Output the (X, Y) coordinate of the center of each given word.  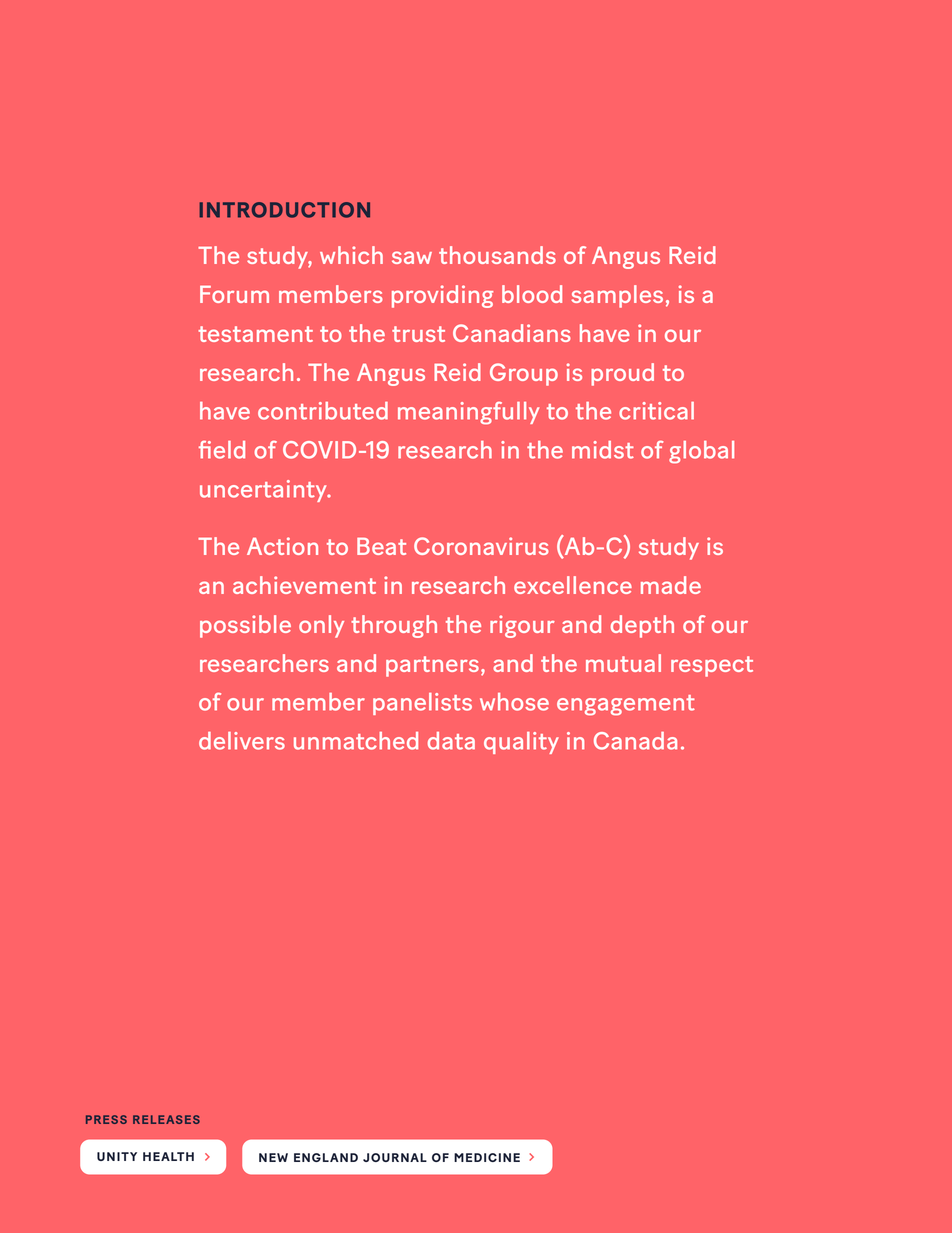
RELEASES (166, 1119)
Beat (381, 546)
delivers (242, 741)
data (451, 741)
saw (412, 257)
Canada (635, 741)
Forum (234, 294)
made (671, 585)
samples (617, 296)
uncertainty (264, 491)
